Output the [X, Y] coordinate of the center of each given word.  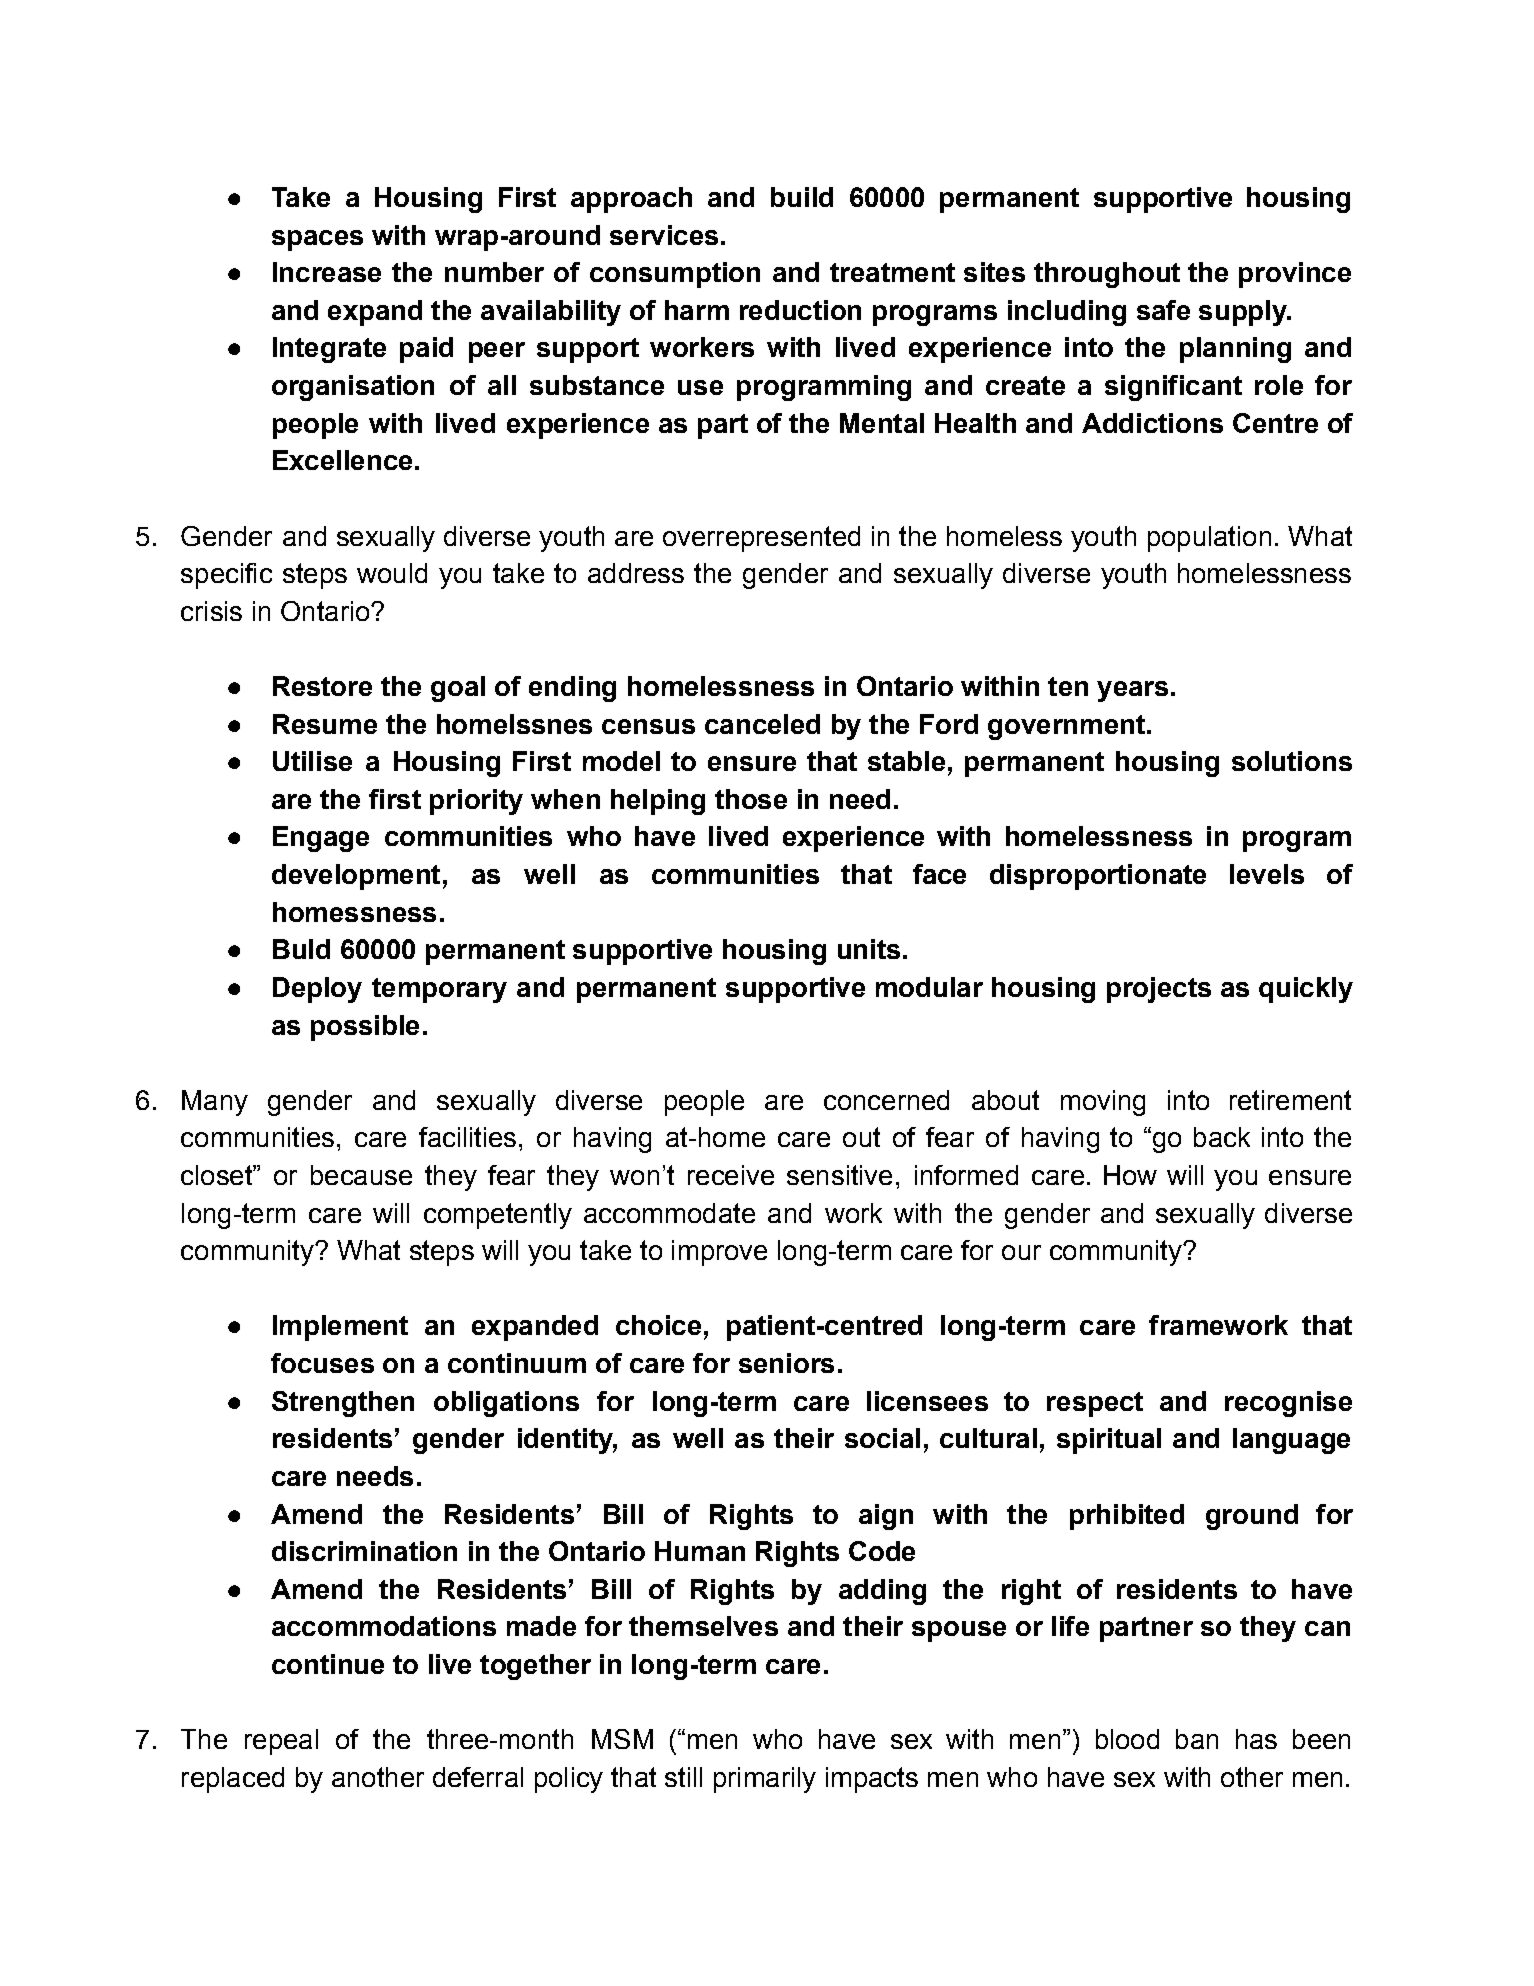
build [802, 197]
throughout [1107, 275]
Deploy [317, 990]
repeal [281, 1742]
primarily [765, 1780]
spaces [317, 240]
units [869, 949]
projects [1159, 990]
